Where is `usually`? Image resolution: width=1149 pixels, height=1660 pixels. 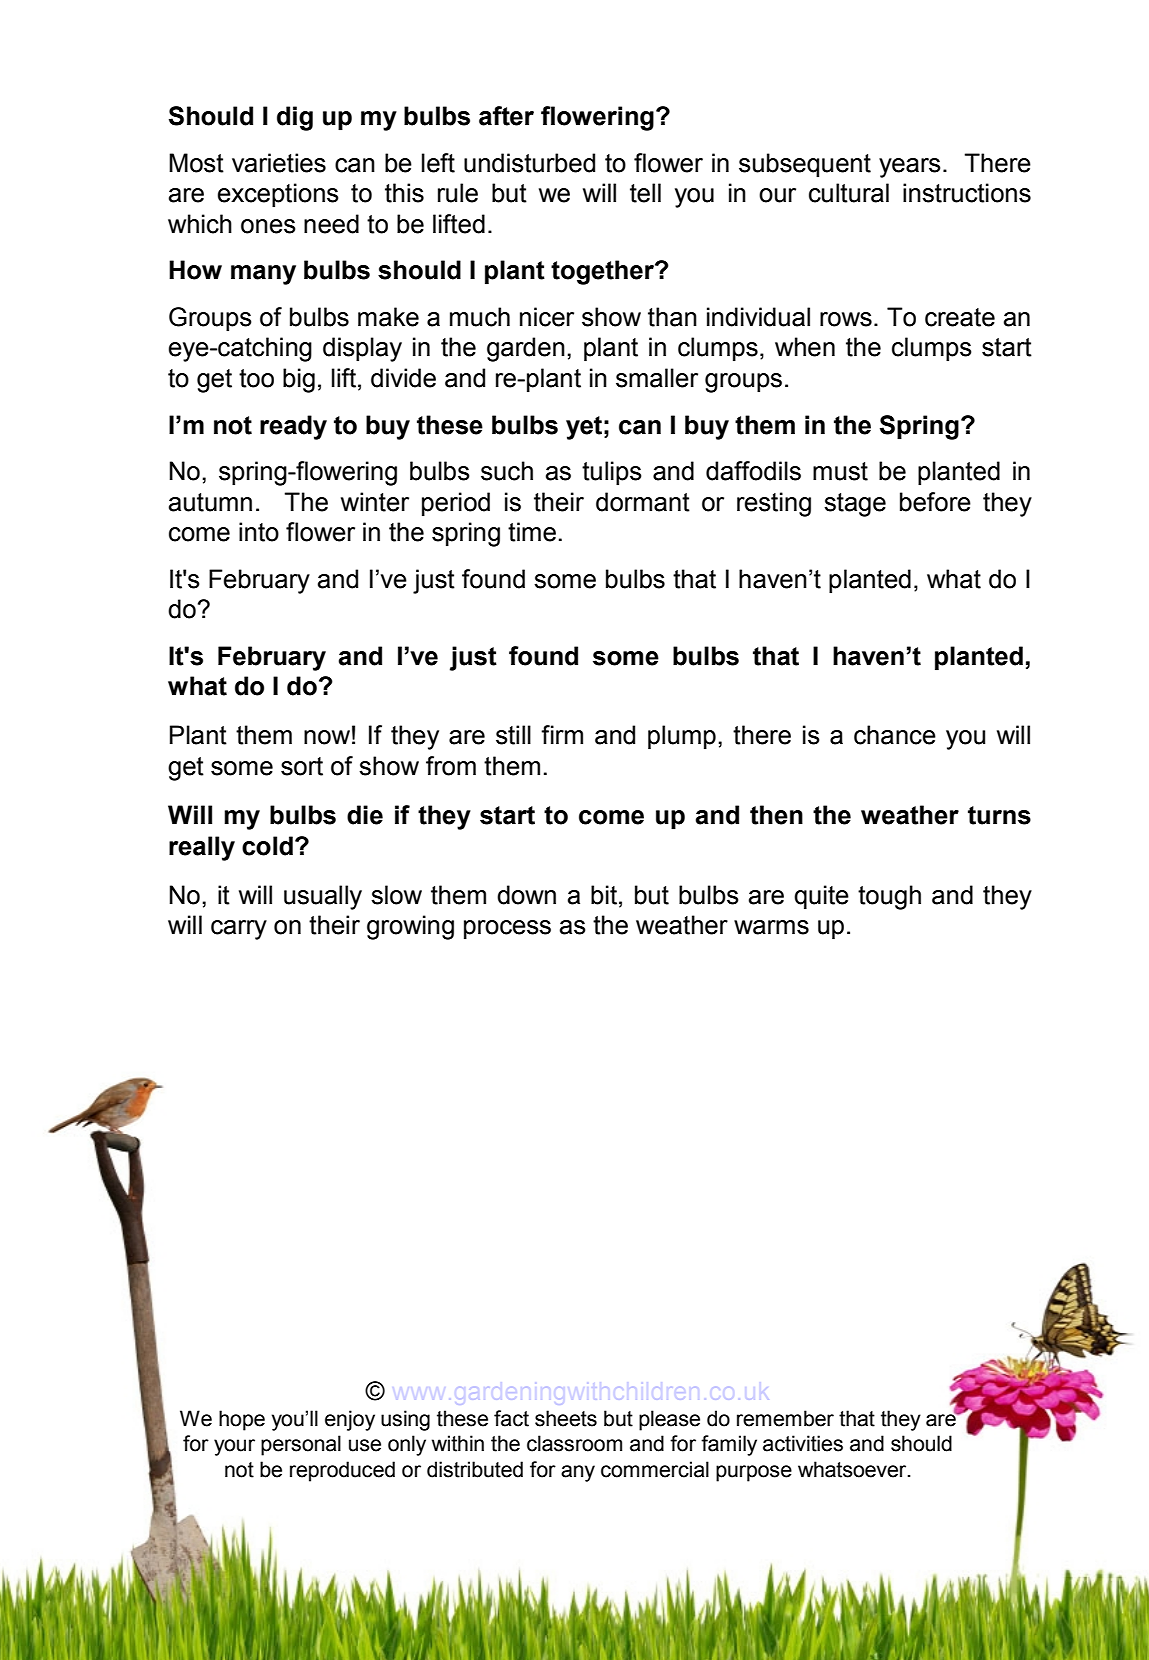 usually is located at coordinates (323, 897).
